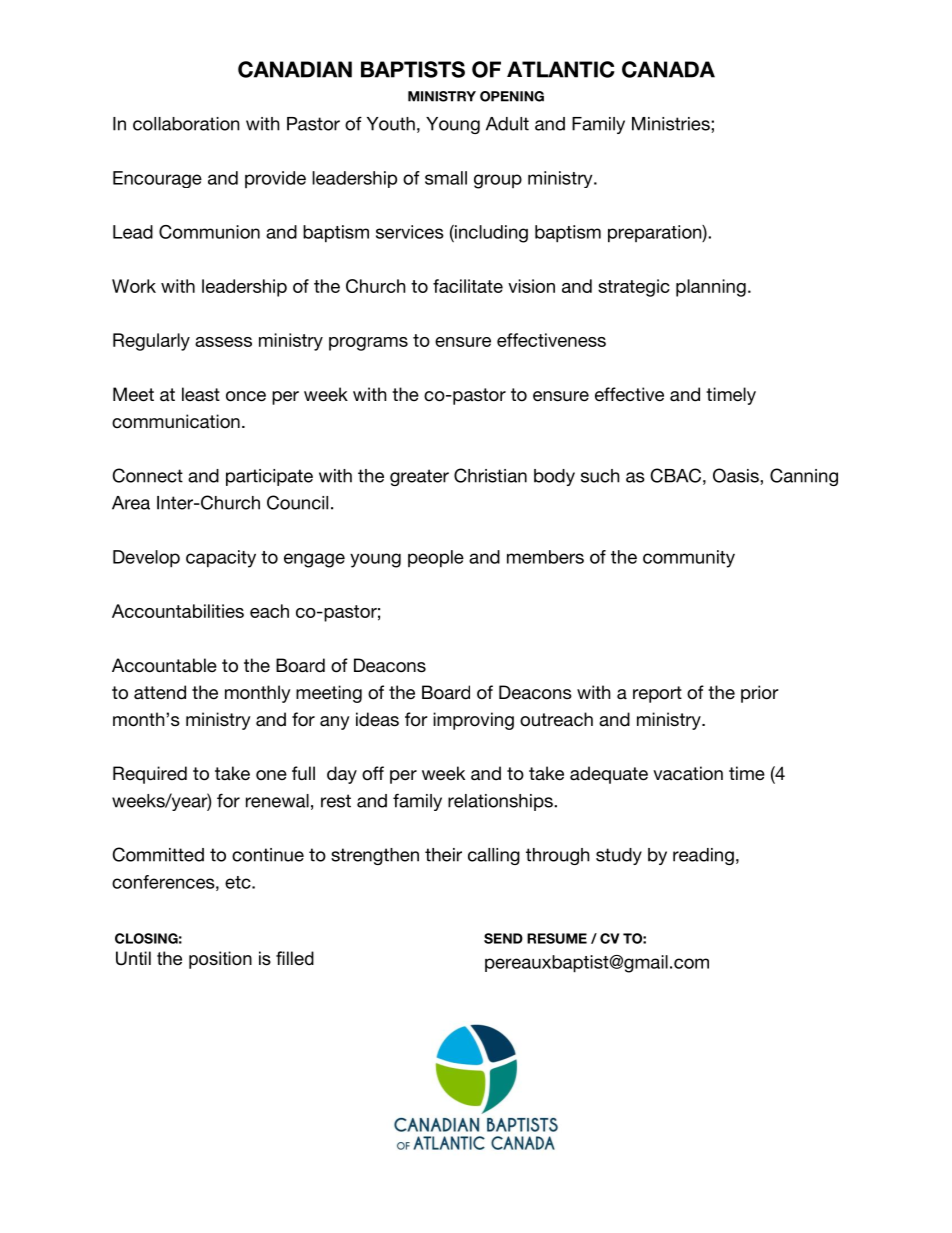 The width and height of the screenshot is (952, 1233). Describe the element at coordinates (490, 475) in the screenshot. I see `Christian` at that location.
